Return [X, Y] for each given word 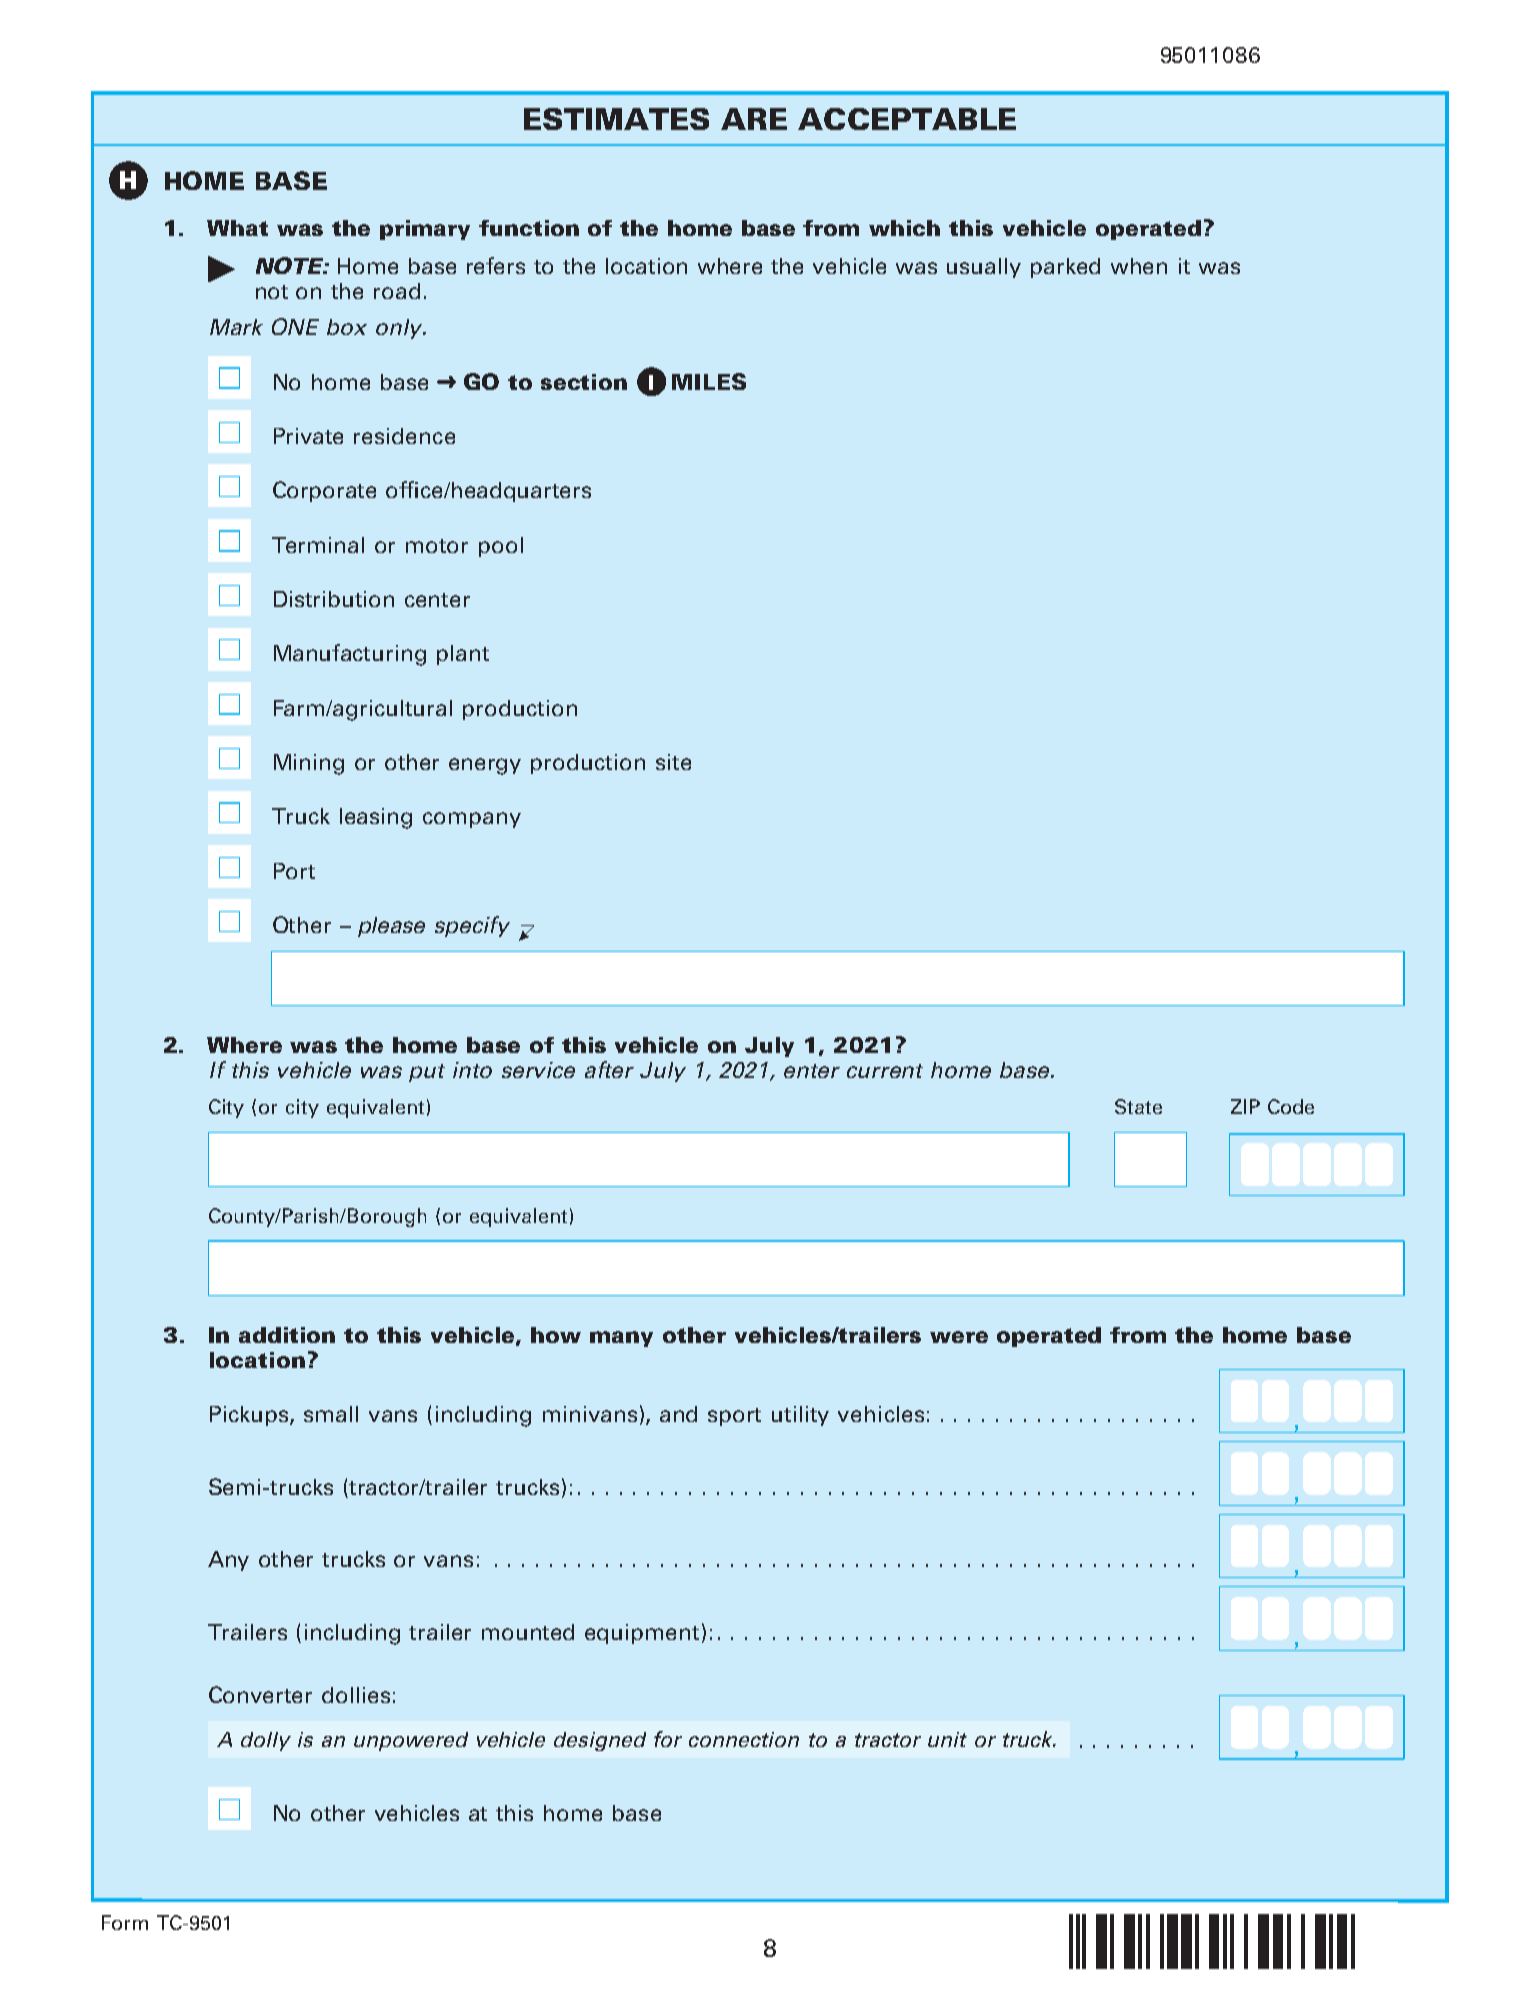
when [1139, 266]
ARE [754, 119]
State [1138, 1106]
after [609, 1069]
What [237, 228]
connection [744, 1739]
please [391, 927]
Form [125, 1922]
